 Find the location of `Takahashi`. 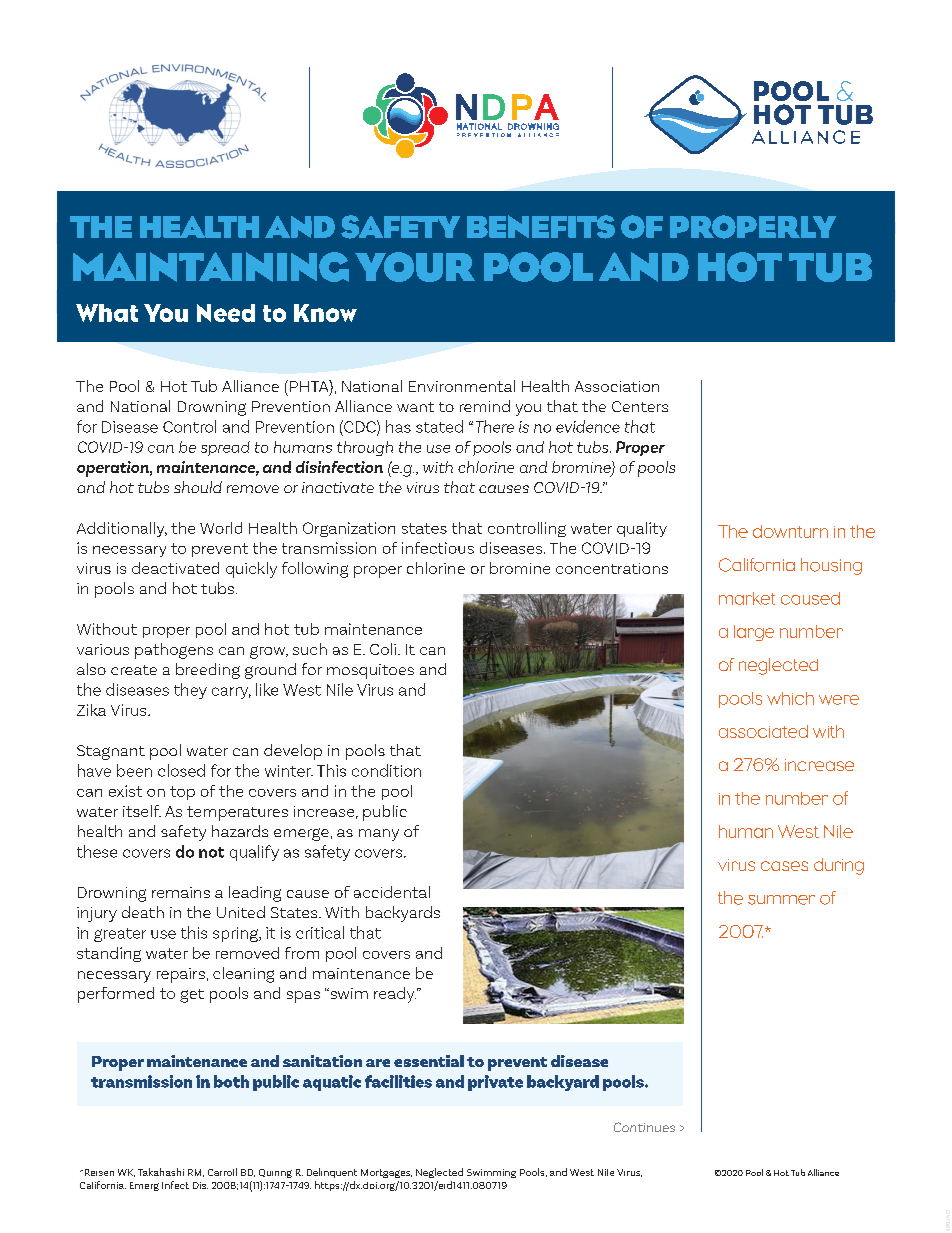

Takahashi is located at coordinates (161, 1172).
